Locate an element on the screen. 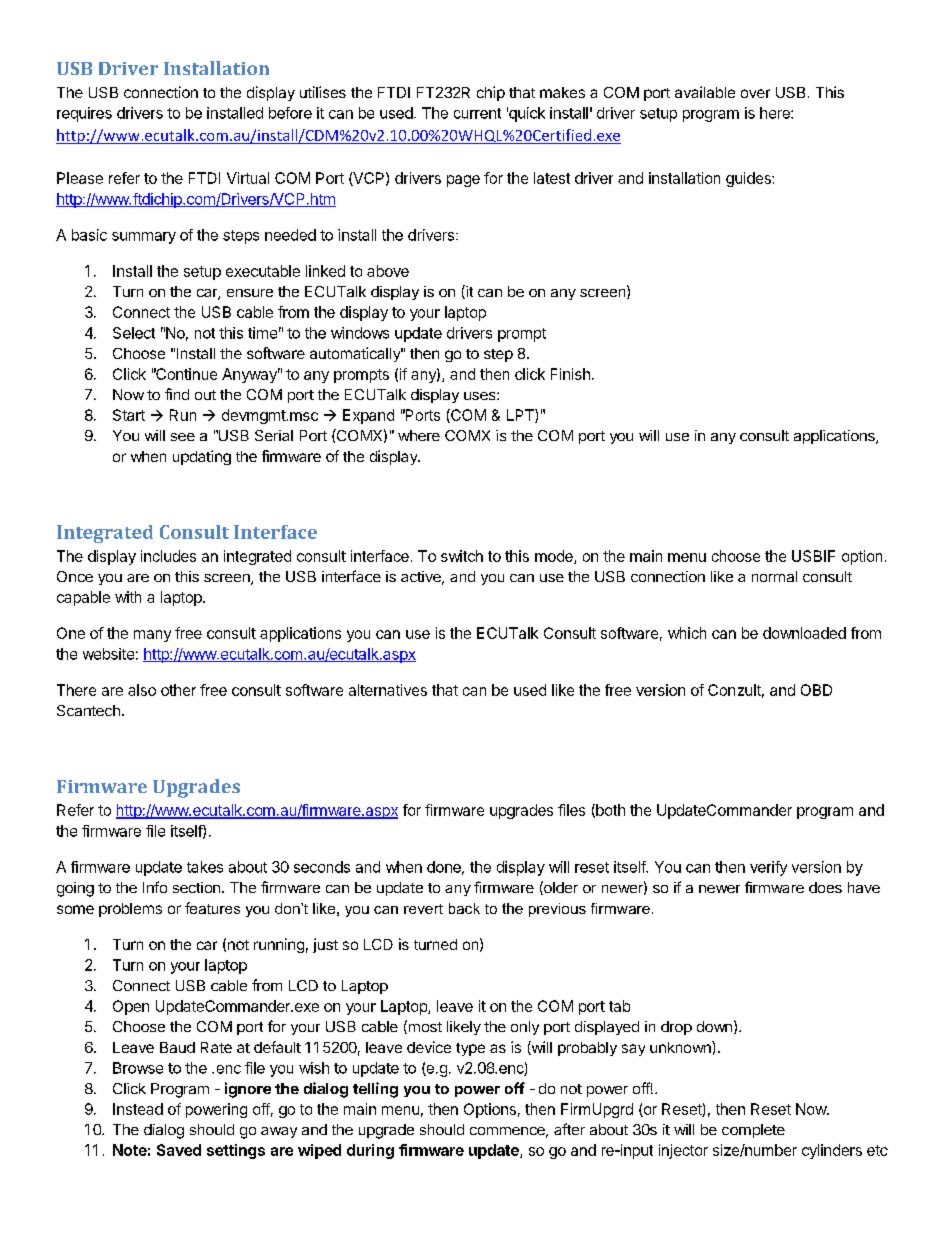  current is located at coordinates (477, 113).
